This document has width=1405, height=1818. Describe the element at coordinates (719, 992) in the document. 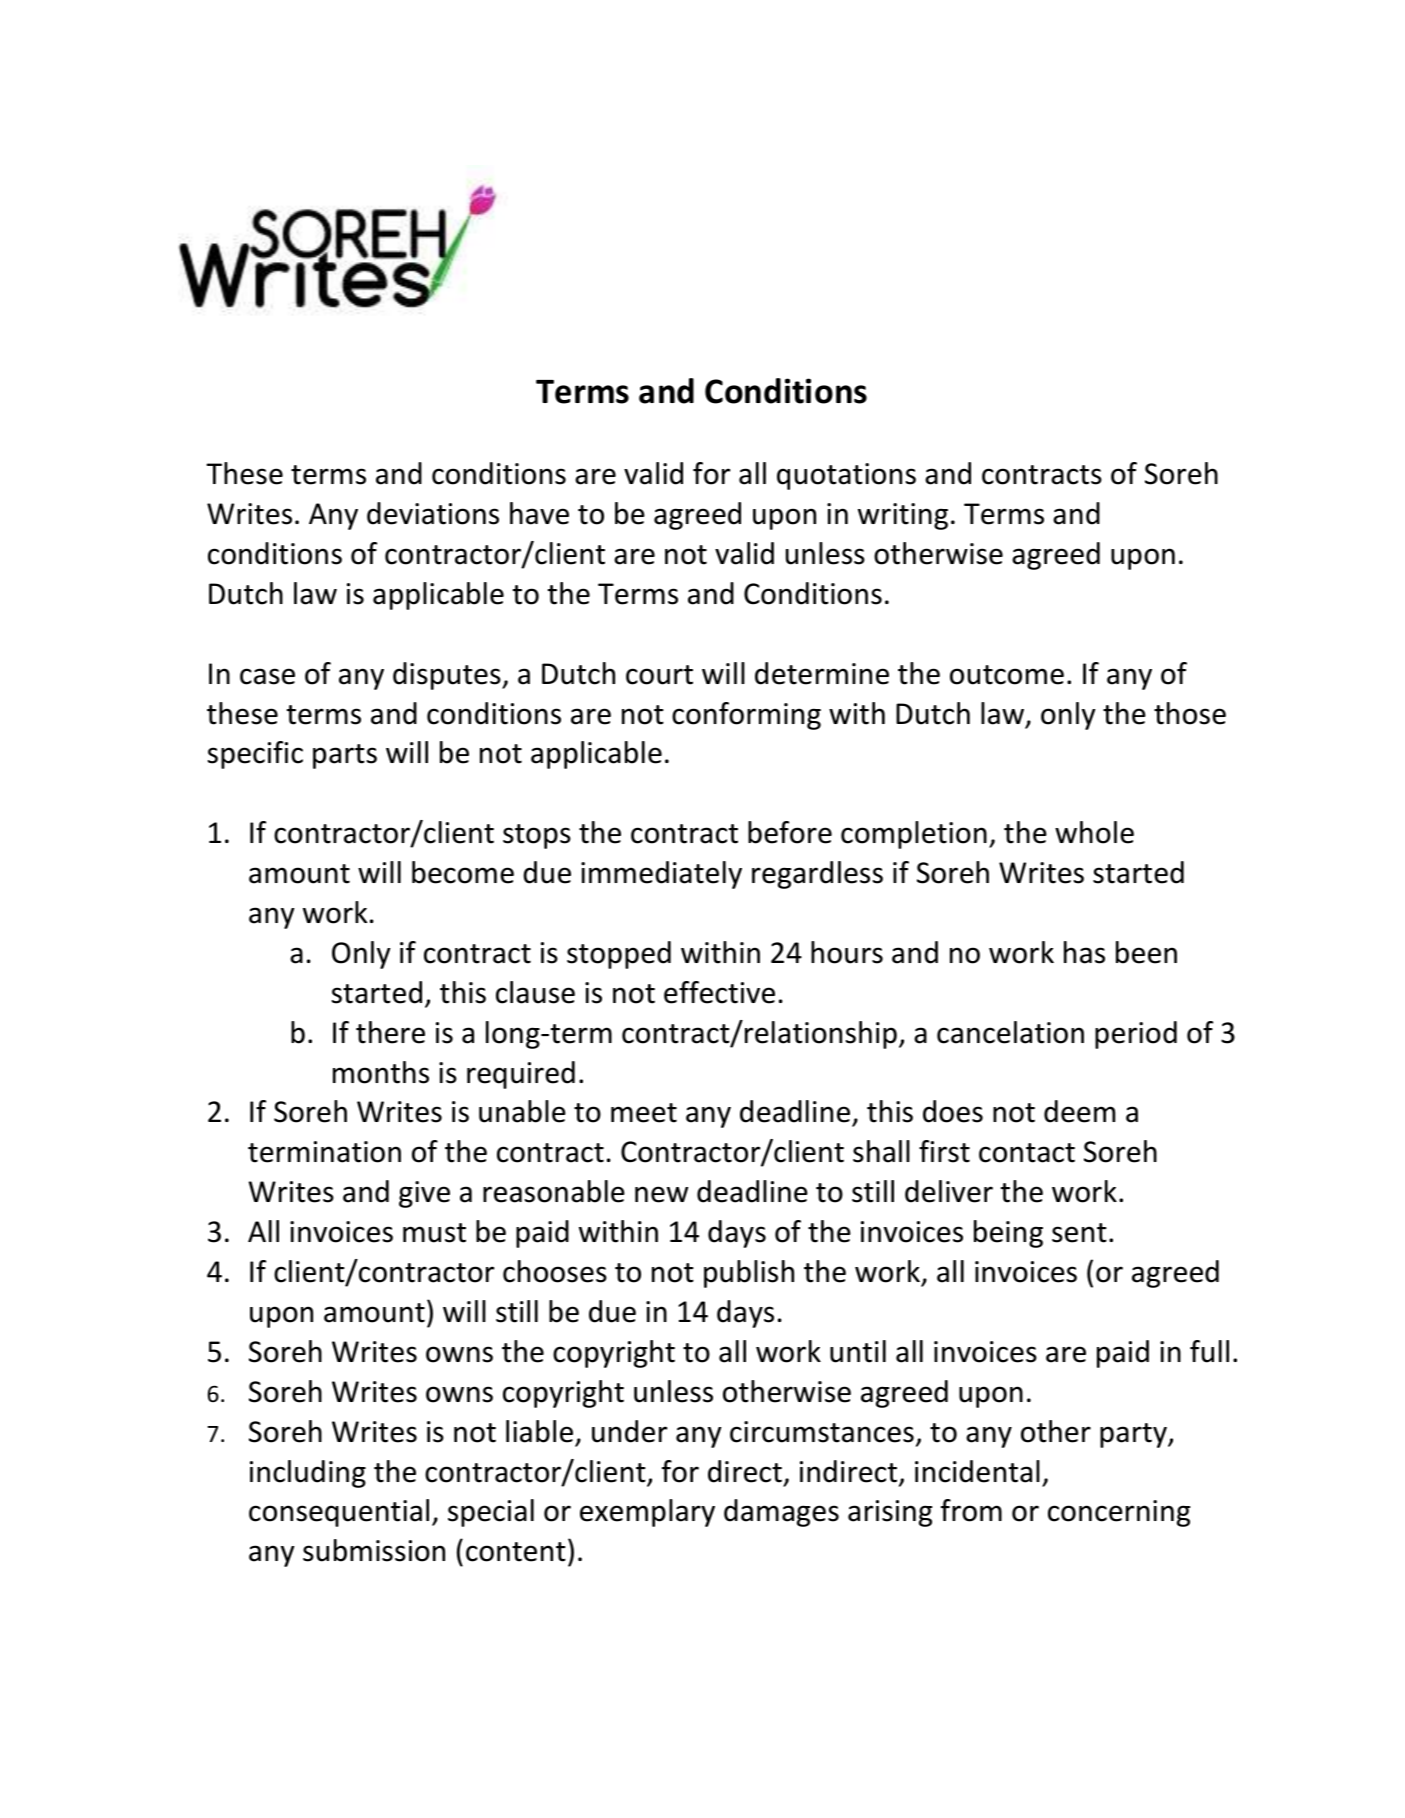

I see `effective` at that location.
